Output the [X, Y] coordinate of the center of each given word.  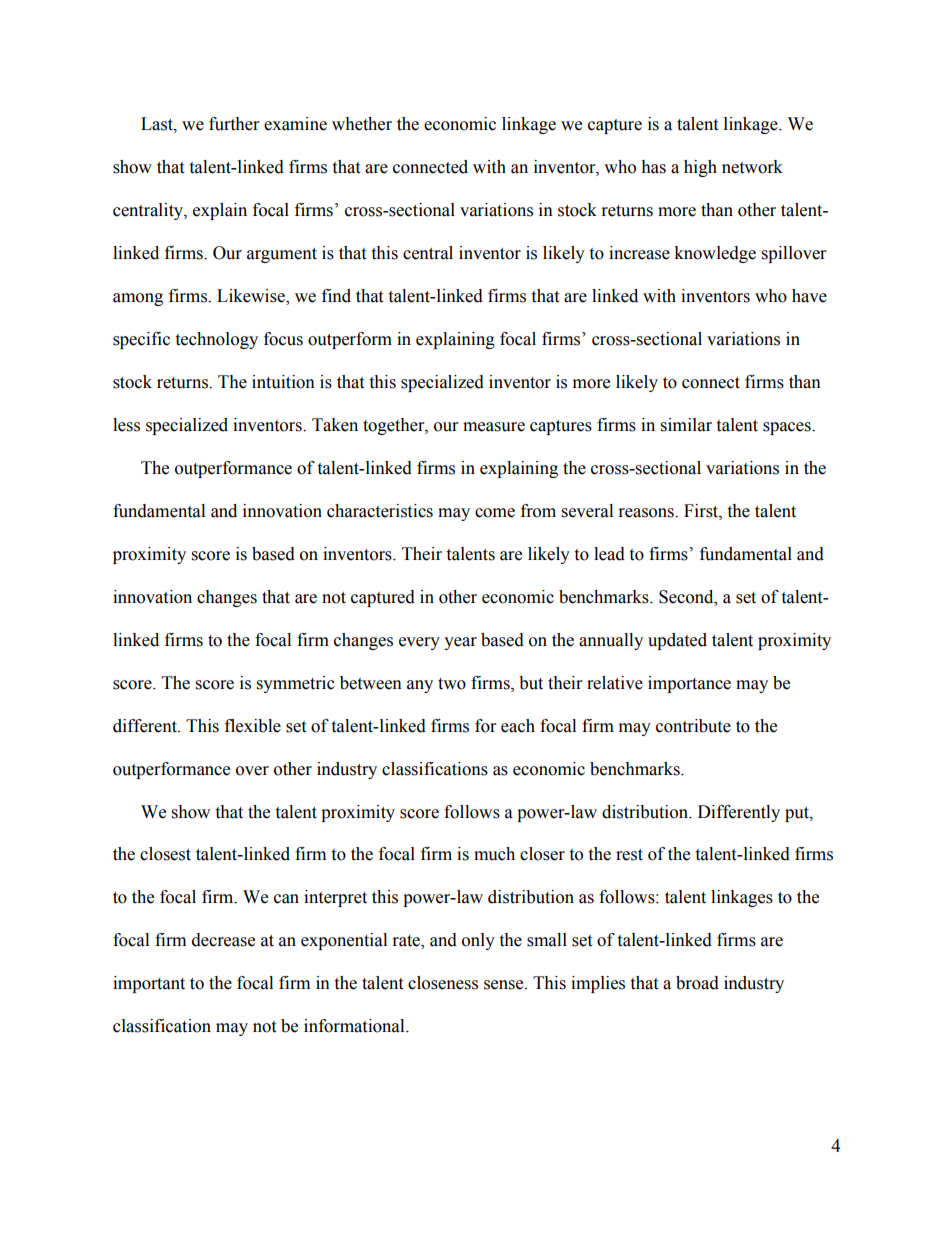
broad [697, 983]
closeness [443, 983]
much [494, 854]
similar [686, 425]
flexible [253, 726]
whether [362, 124]
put [798, 814]
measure [494, 427]
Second [687, 597]
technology [216, 340]
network [752, 167]
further [234, 124]
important [149, 984]
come [495, 513]
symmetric [296, 684]
